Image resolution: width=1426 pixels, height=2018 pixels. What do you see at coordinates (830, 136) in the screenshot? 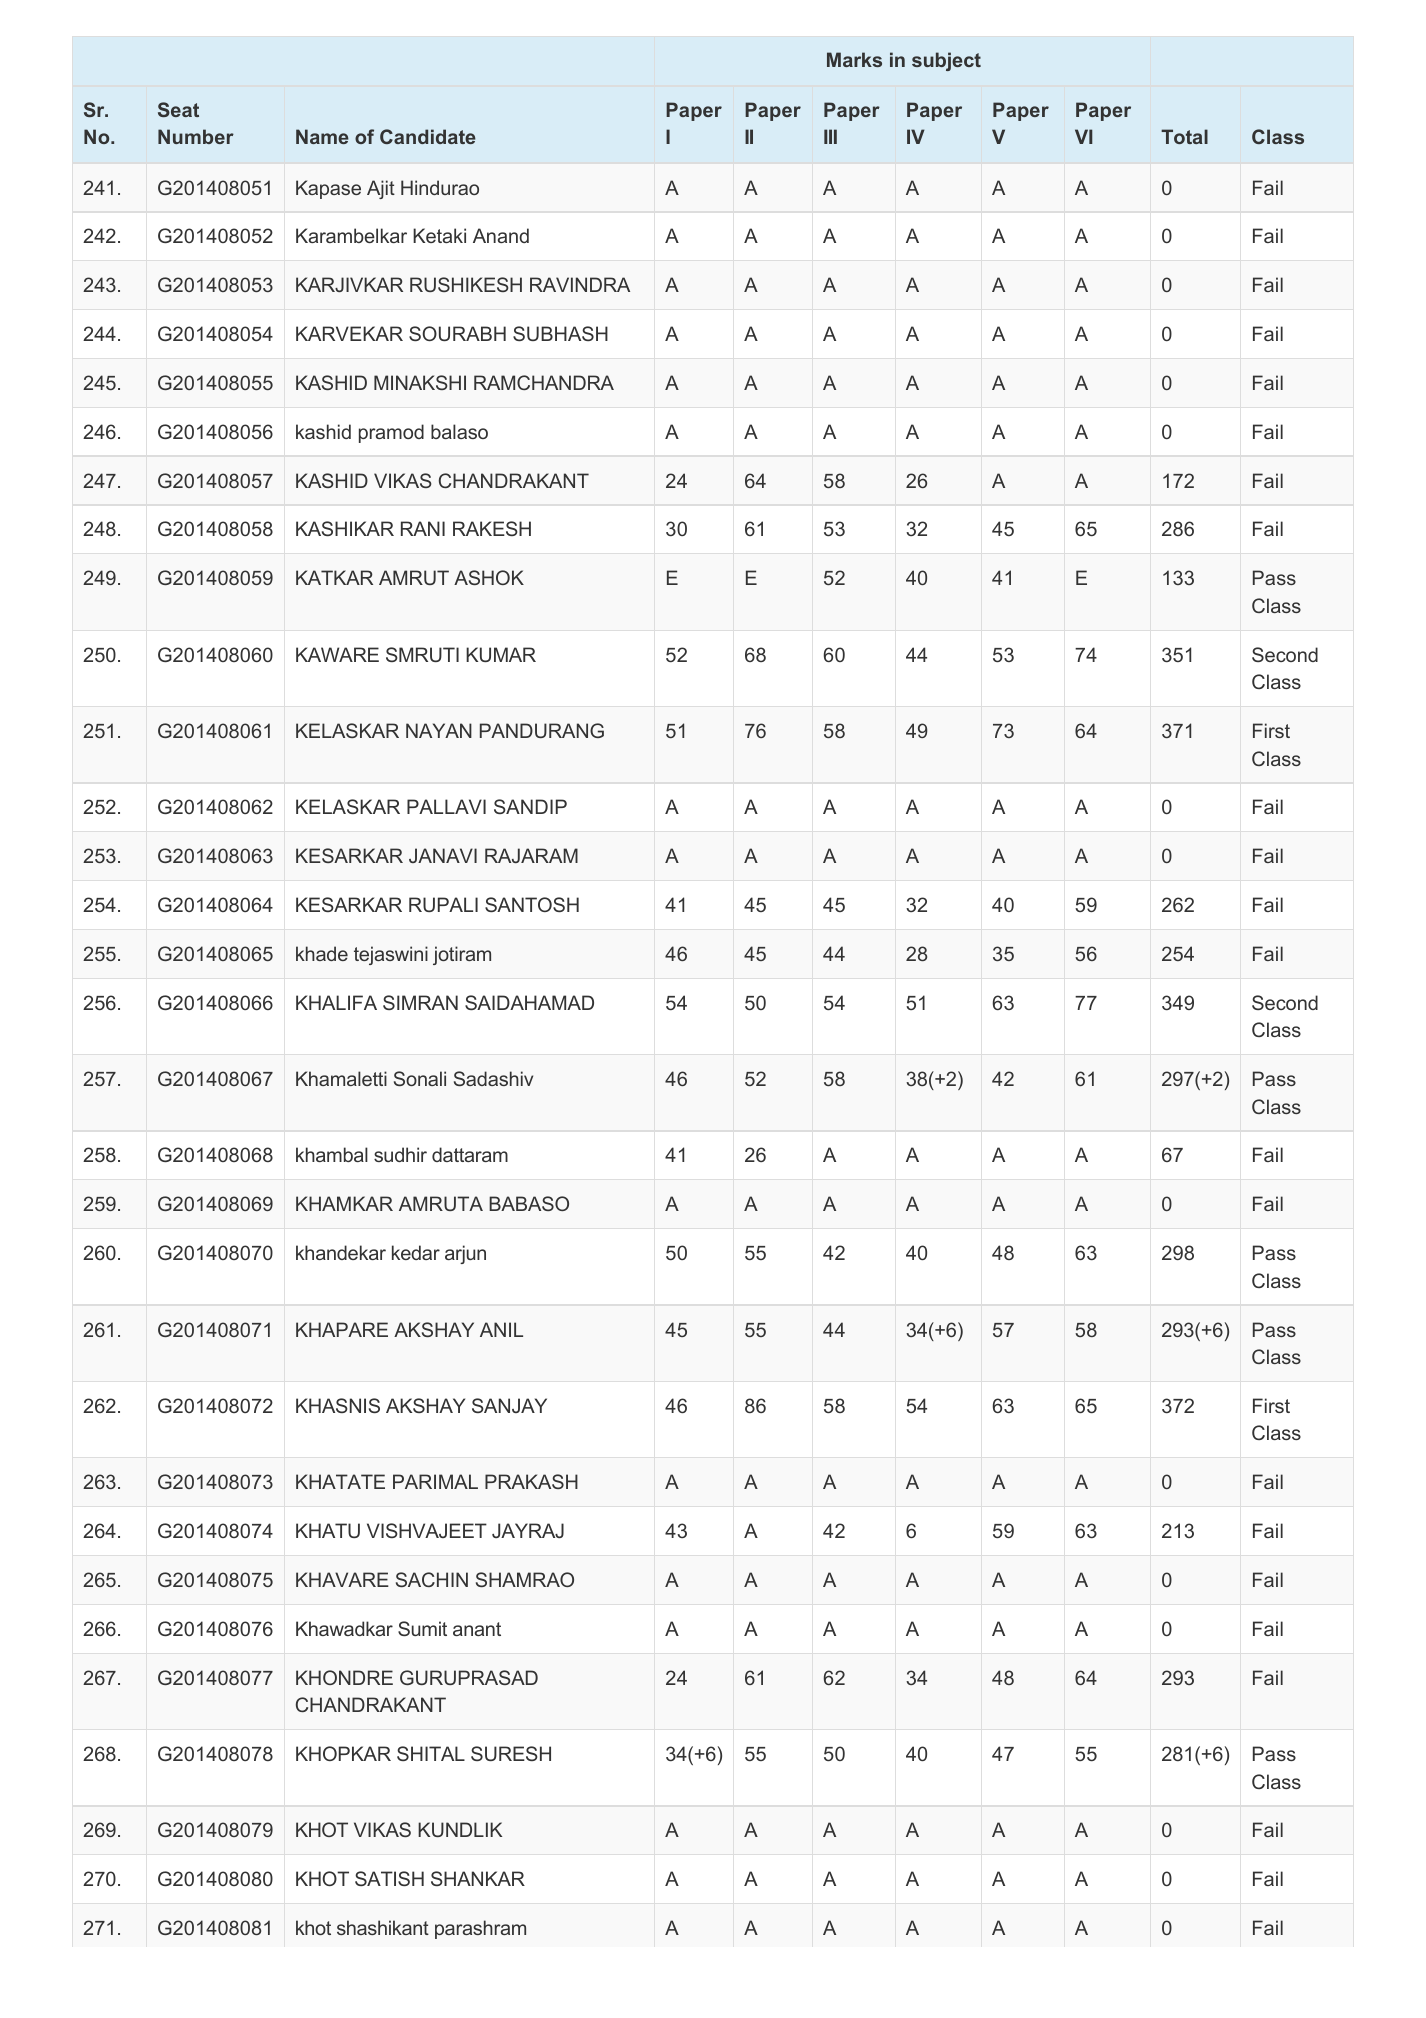
I see `III` at bounding box center [830, 136].
